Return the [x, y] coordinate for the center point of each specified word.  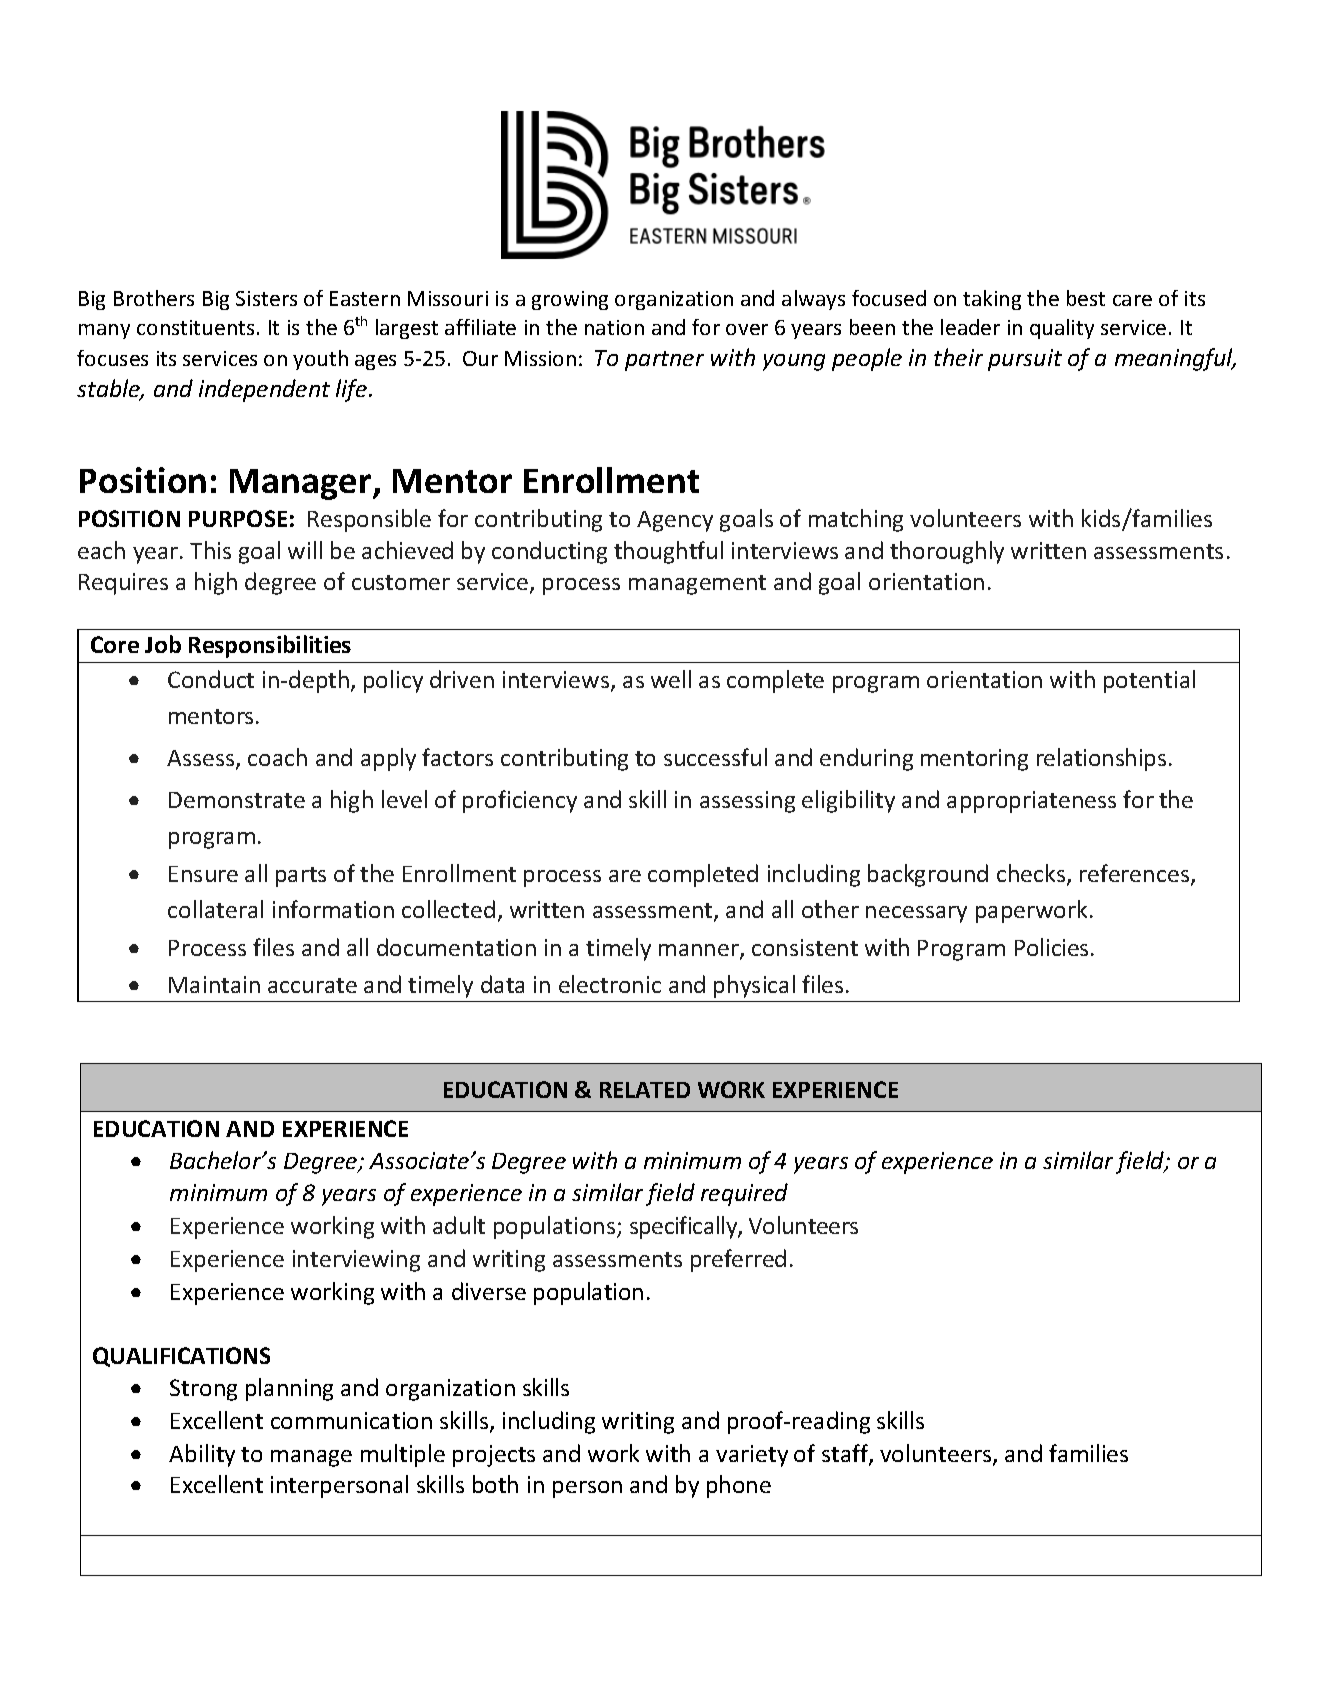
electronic [610, 984]
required [744, 1194]
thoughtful [668, 552]
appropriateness [1031, 802]
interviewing [356, 1261]
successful [715, 757]
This [210, 550]
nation [614, 327]
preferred [738, 1260]
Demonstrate [237, 800]
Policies [1051, 947]
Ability [202, 1455]
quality [1062, 329]
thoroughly [947, 552]
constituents [195, 327]
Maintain [214, 984]
